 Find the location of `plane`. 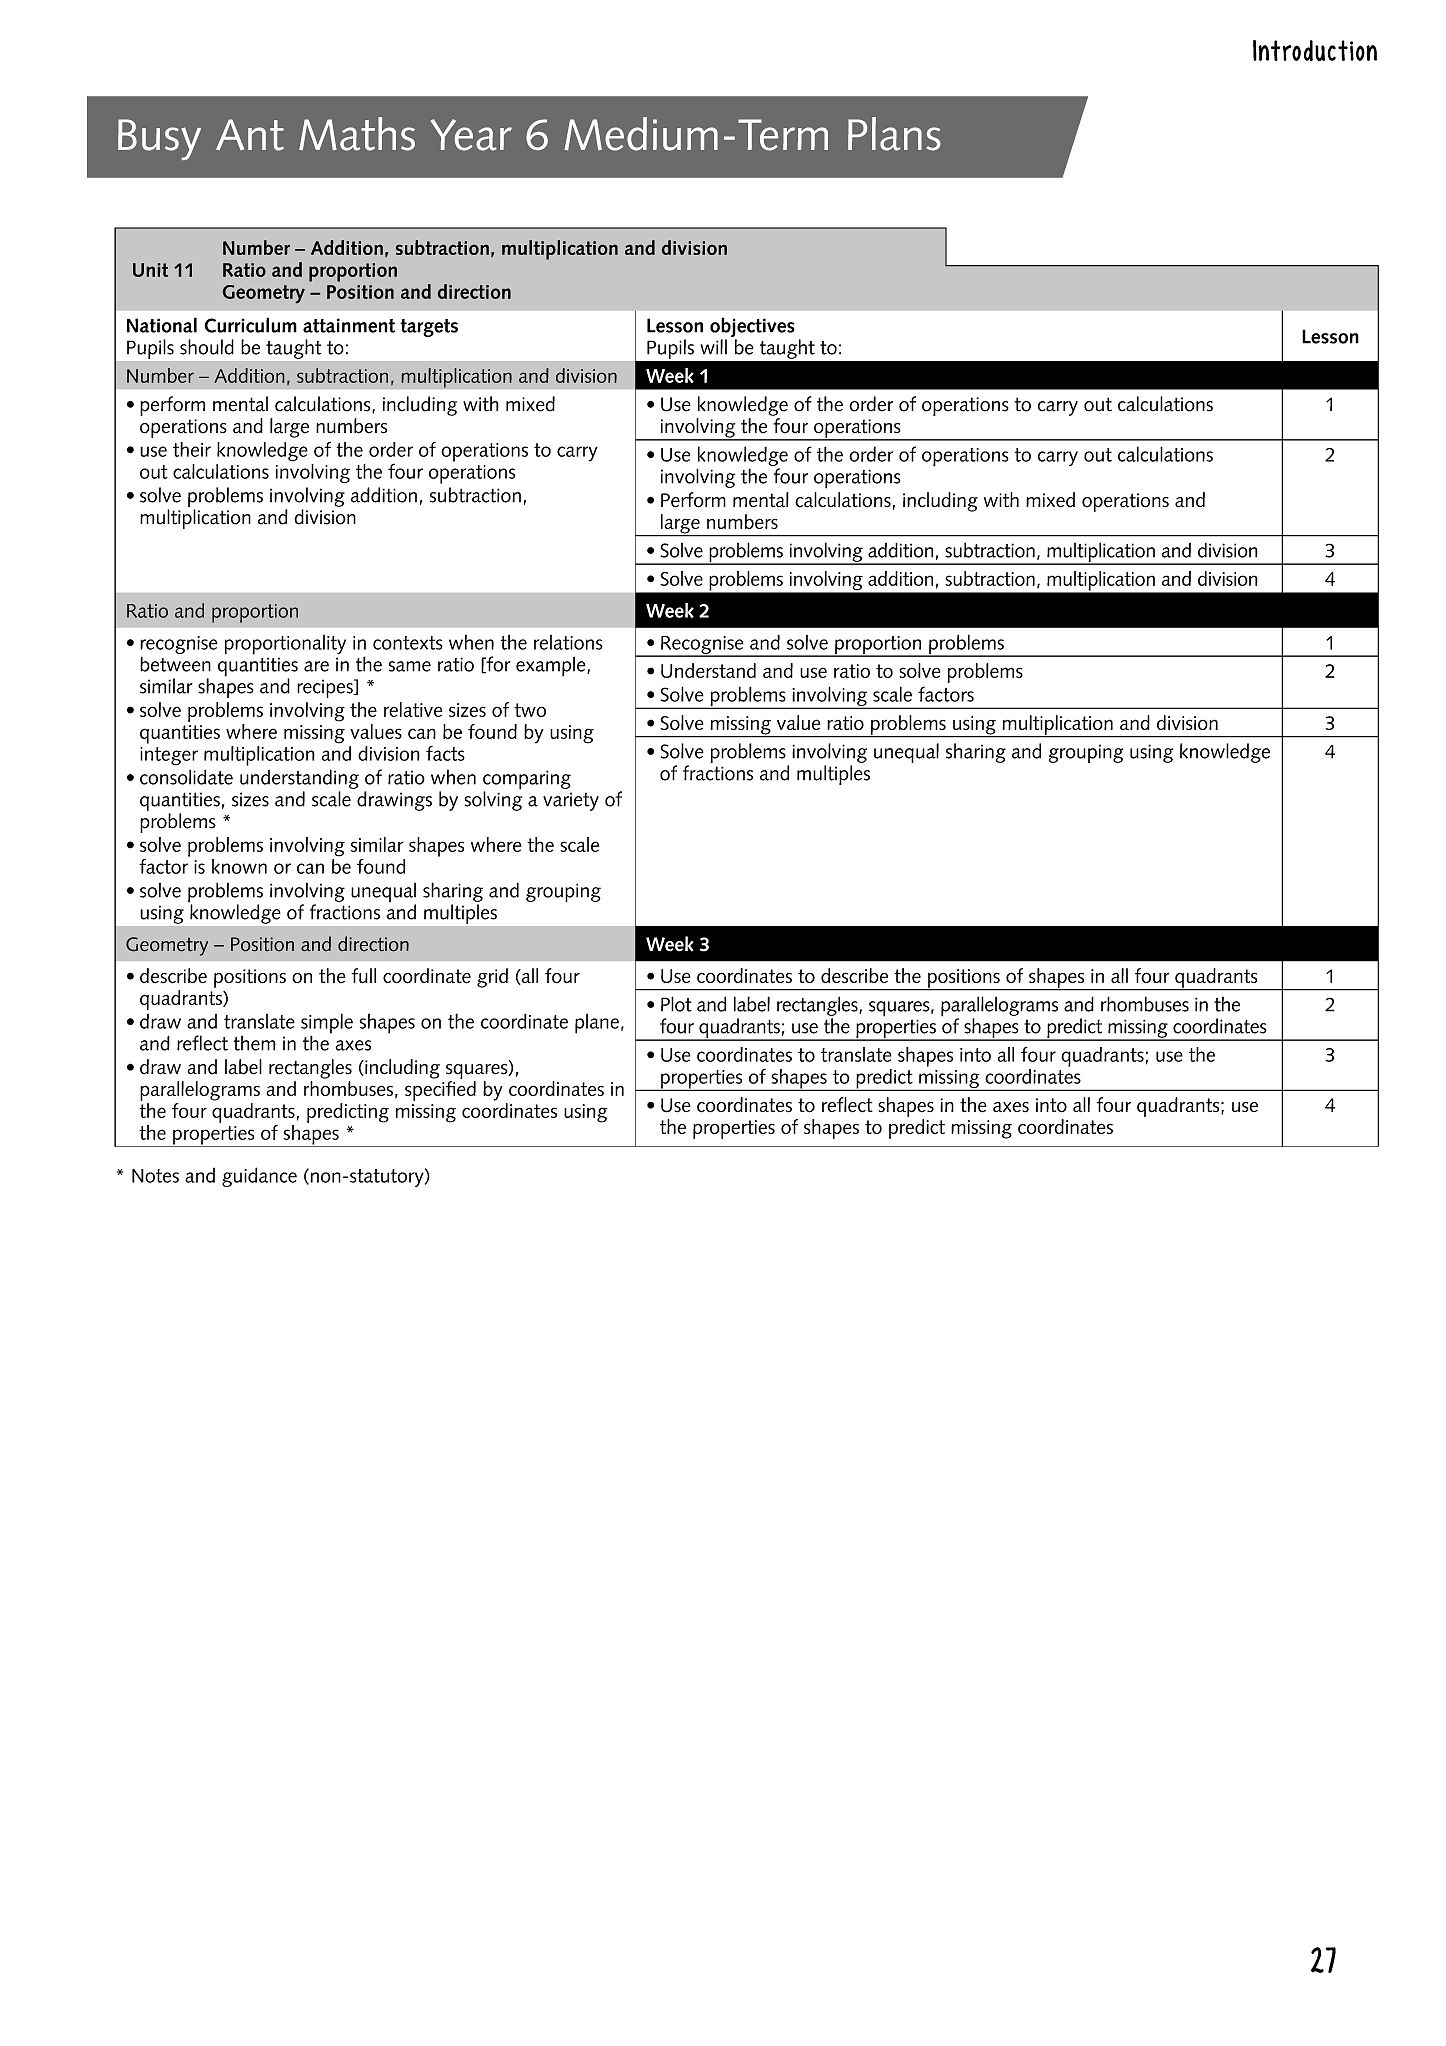

plane is located at coordinates (597, 1023).
